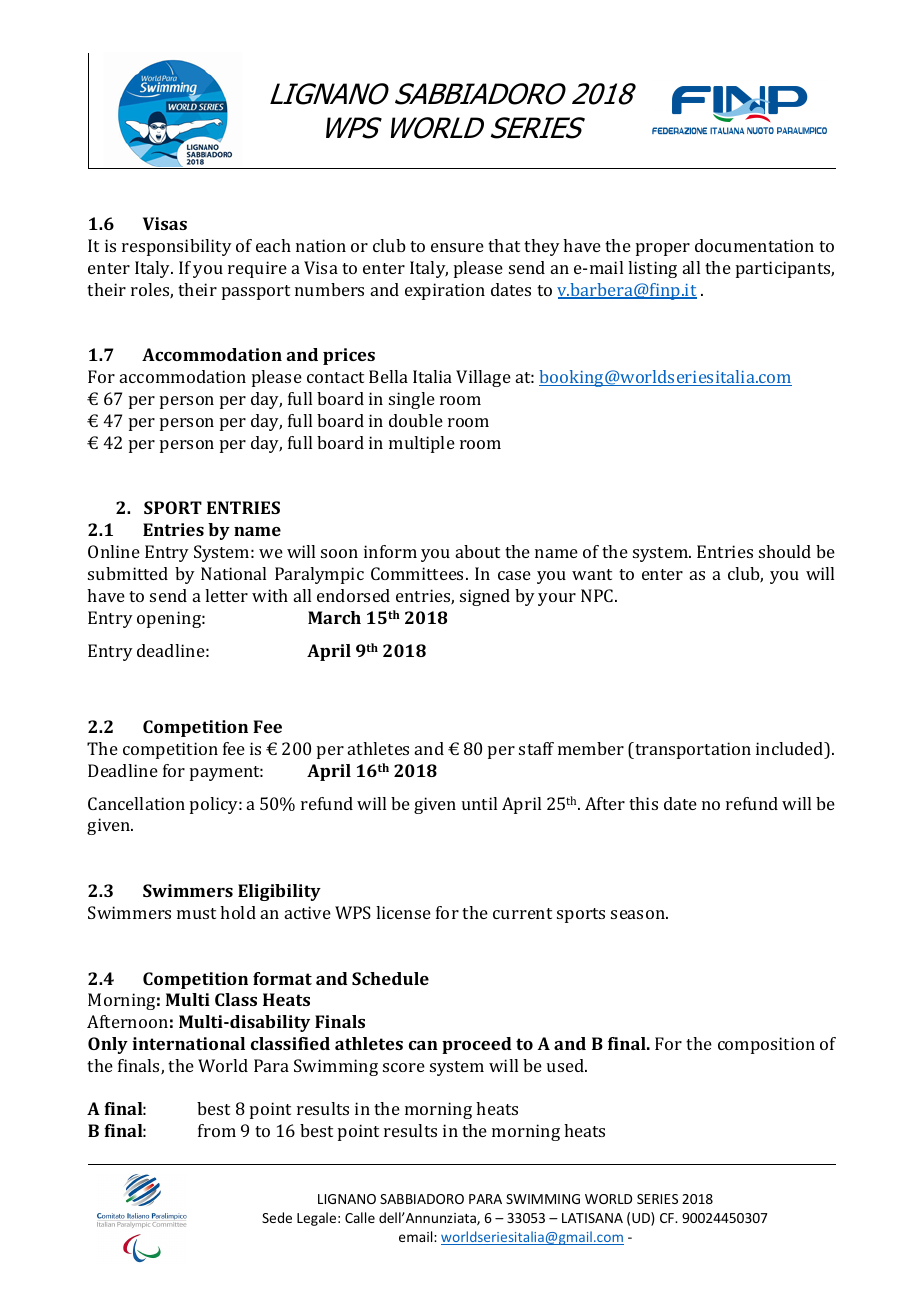 The image size is (924, 1308). I want to click on staff, so click(536, 748).
